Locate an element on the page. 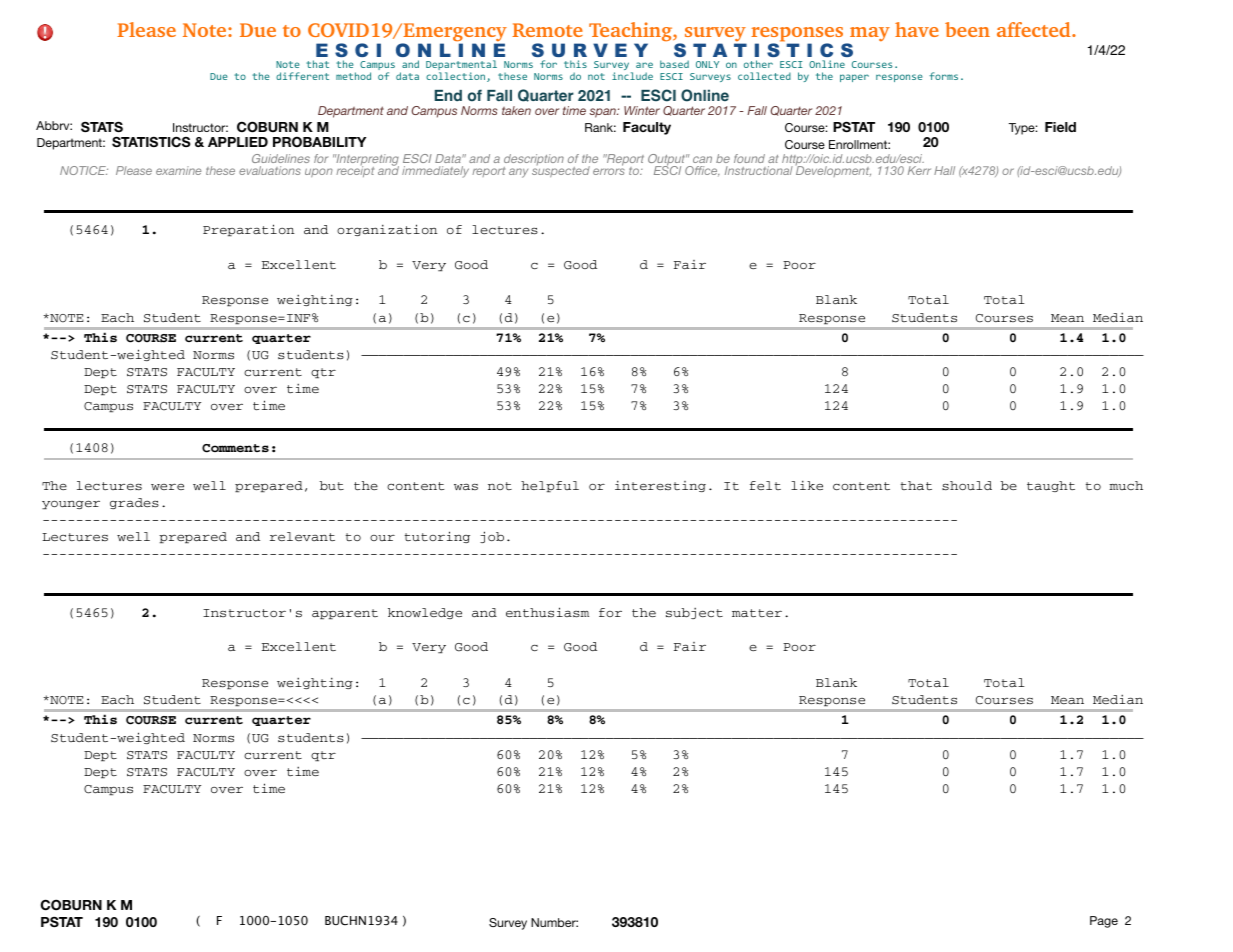  Page is located at coordinates (1104, 922).
